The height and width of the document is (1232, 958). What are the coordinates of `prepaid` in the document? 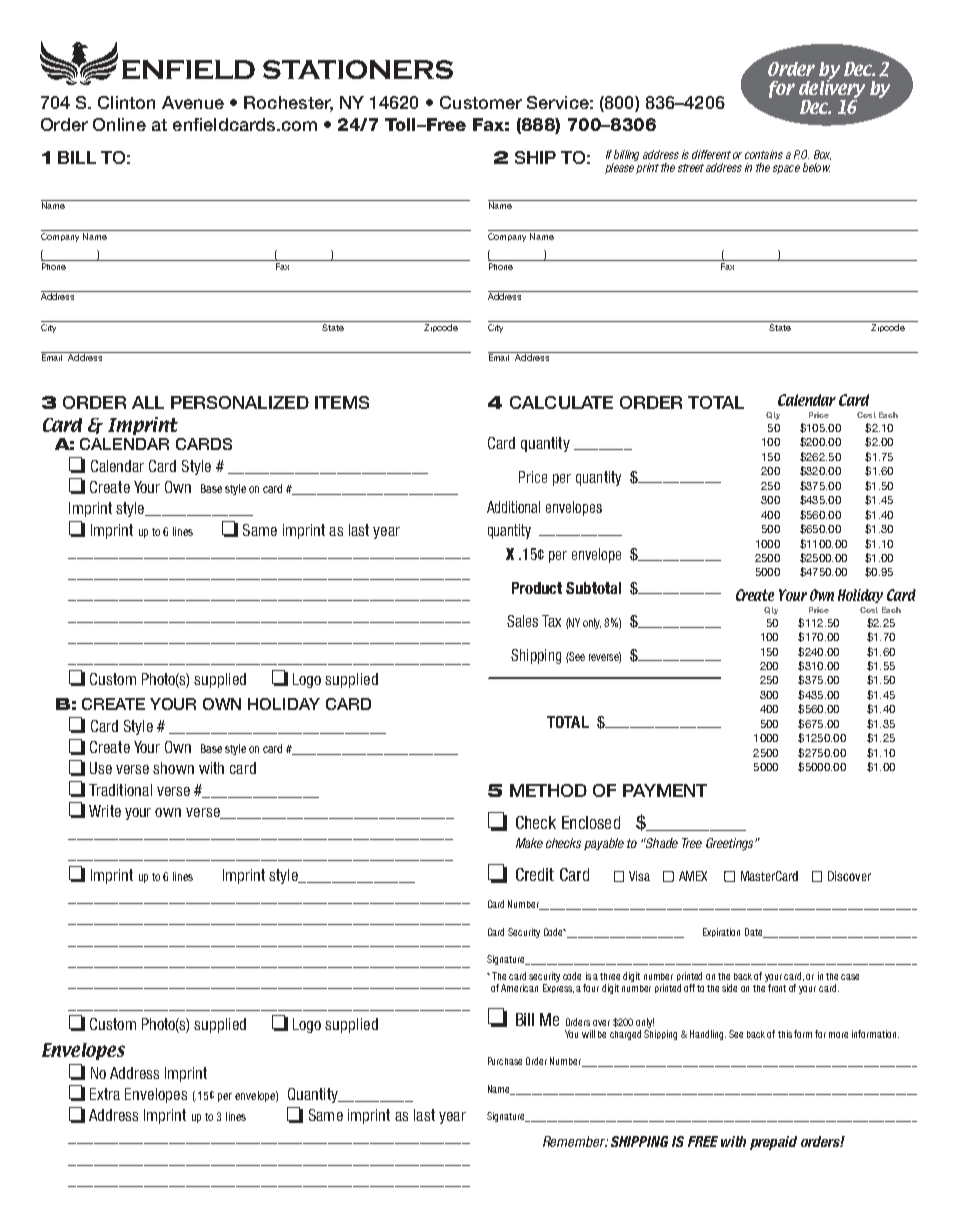 It's located at (773, 1143).
